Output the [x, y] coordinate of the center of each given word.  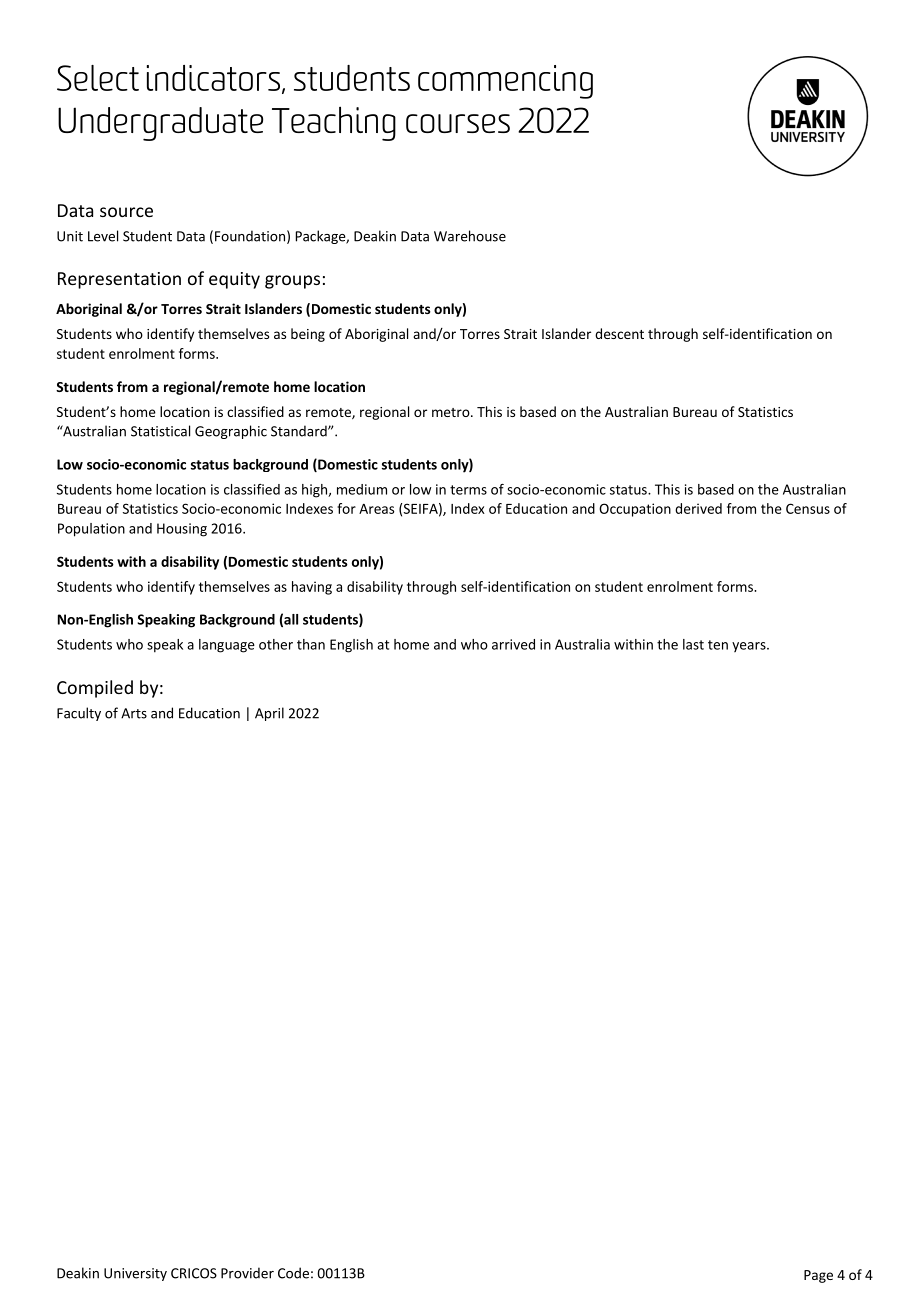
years [750, 647]
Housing [182, 530]
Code [293, 1273]
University [135, 1274]
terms [468, 490]
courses [458, 123]
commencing [505, 82]
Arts [134, 713]
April [269, 714]
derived [698, 508]
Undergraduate [160, 124]
